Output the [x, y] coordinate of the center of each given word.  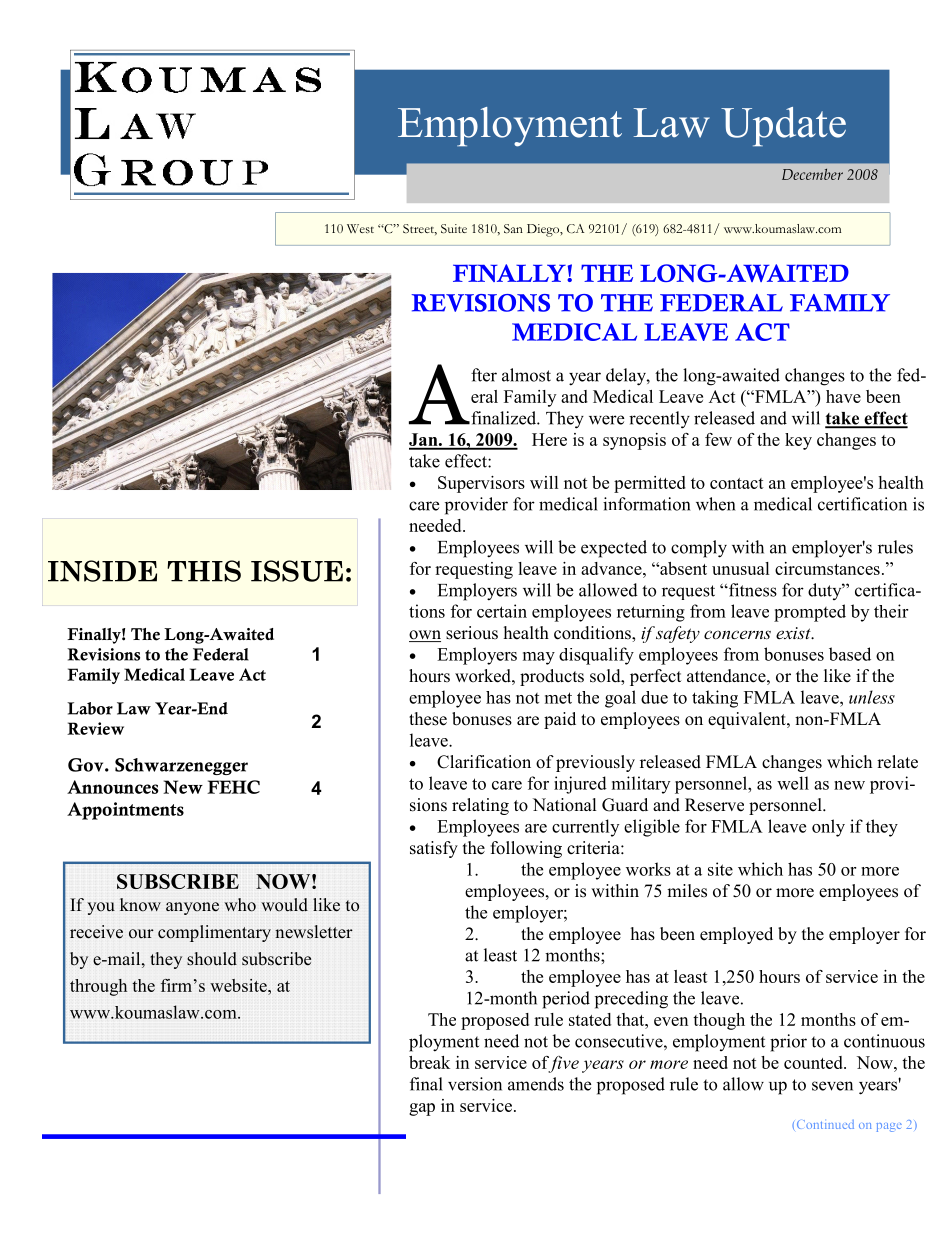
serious [472, 633]
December [812, 174]
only [828, 828]
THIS [204, 571]
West [360, 228]
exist [794, 633]
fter [484, 375]
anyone [192, 908]
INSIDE [102, 571]
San [513, 229]
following [526, 849]
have [843, 396]
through [98, 987]
